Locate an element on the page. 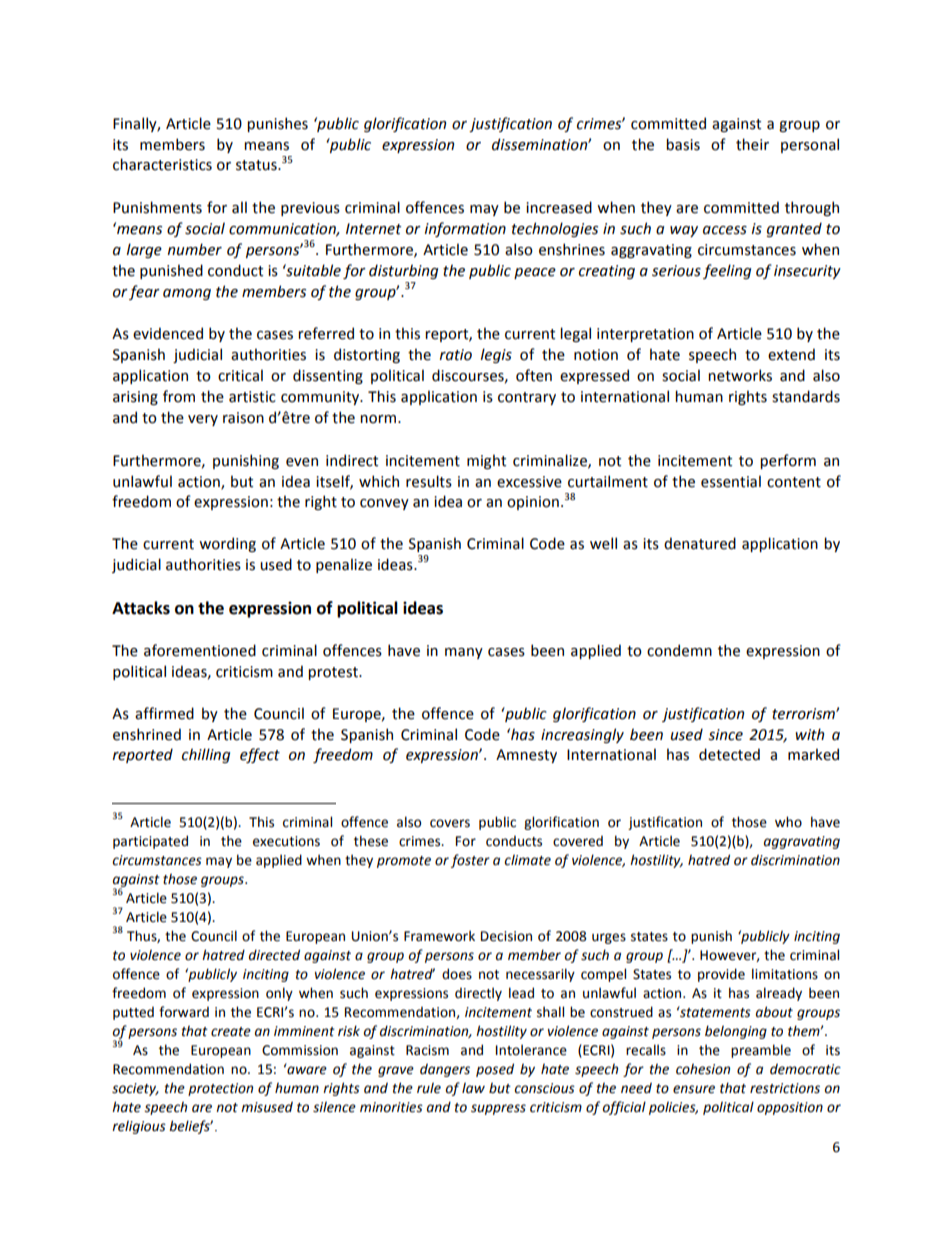  critical is located at coordinates (240, 375).
